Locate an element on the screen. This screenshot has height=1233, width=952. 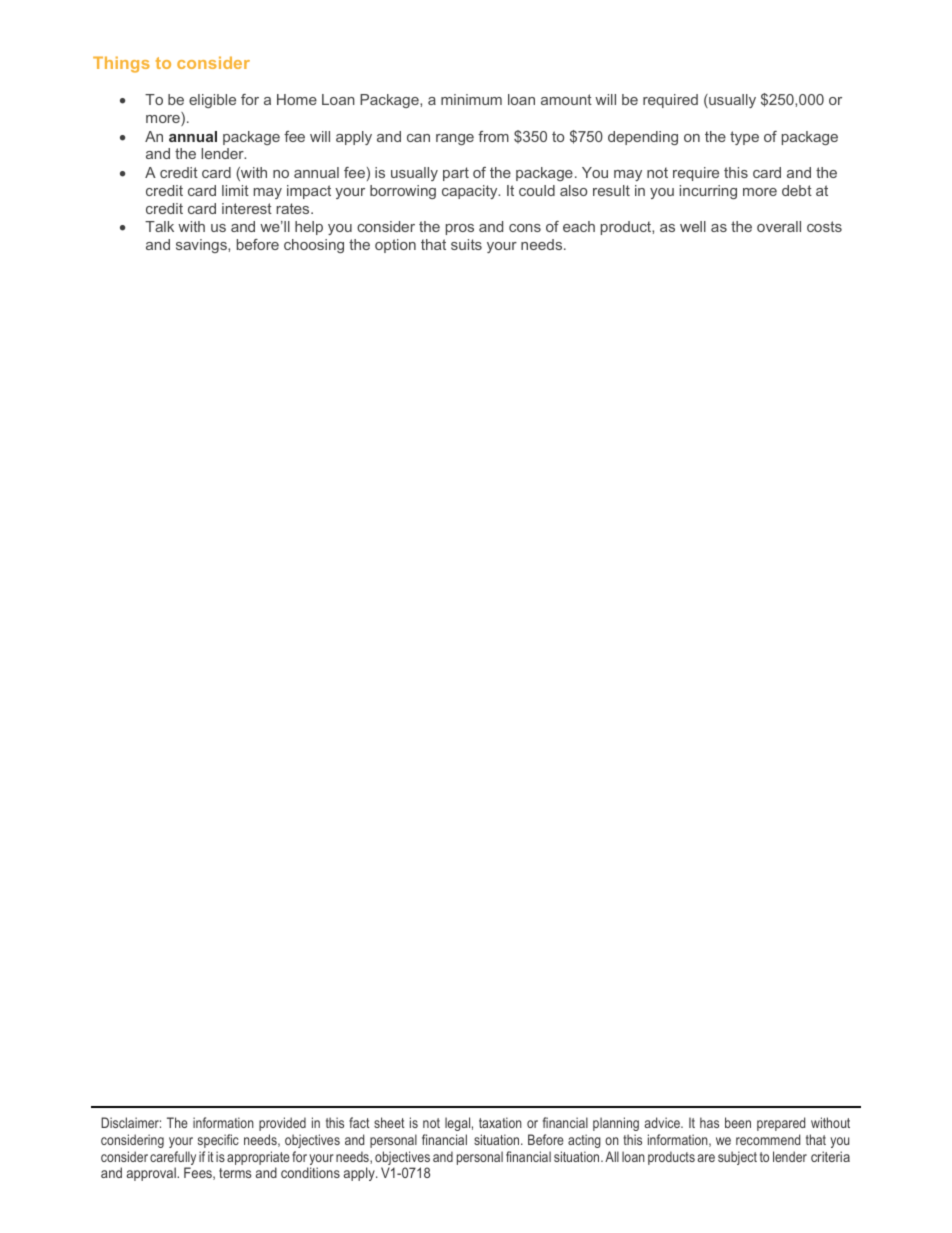
provided is located at coordinates (282, 1124).
